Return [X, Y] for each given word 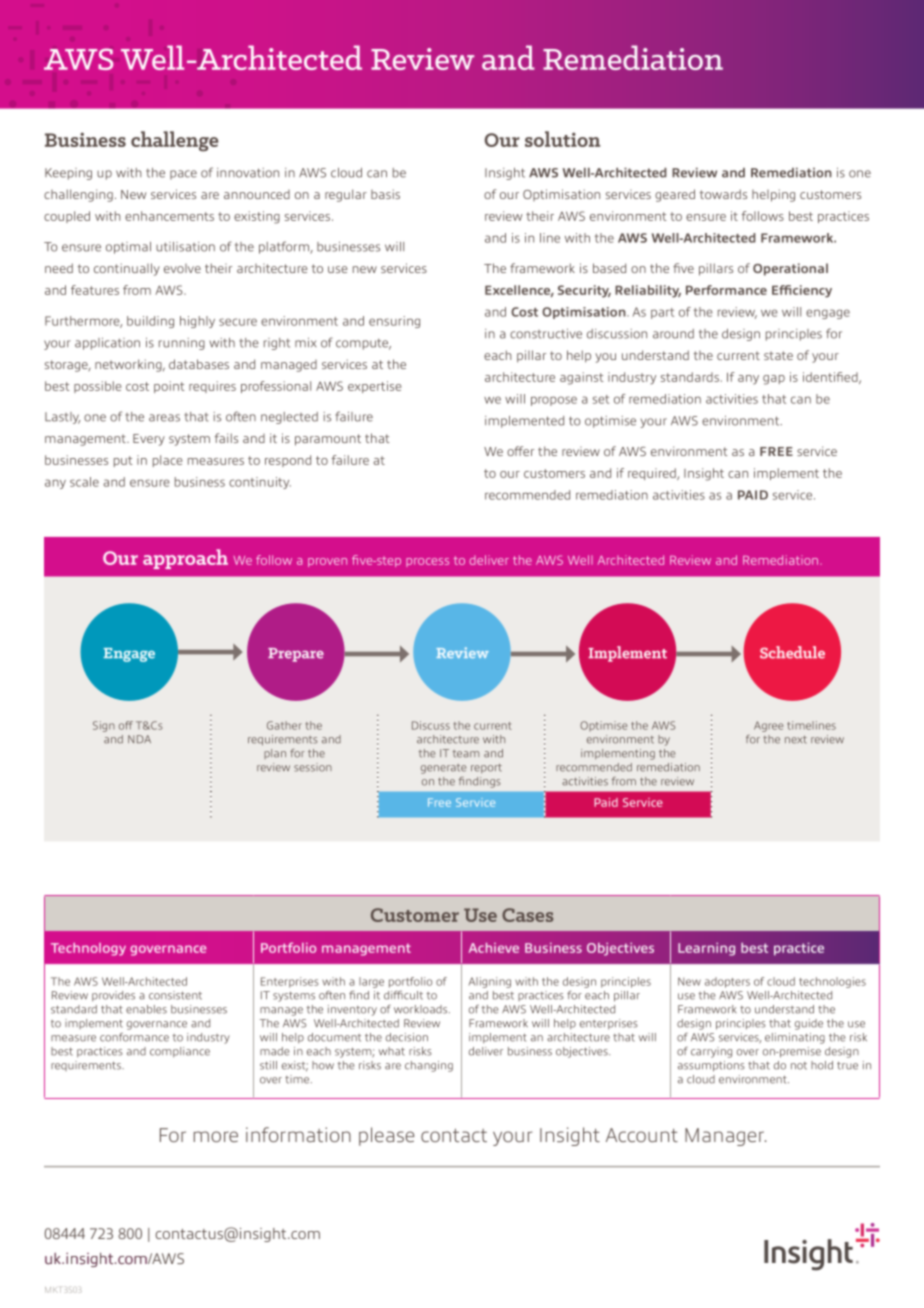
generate [443, 769]
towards [723, 194]
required [653, 474]
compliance [180, 1052]
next [796, 740]
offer [520, 451]
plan [275, 754]
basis [385, 194]
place [167, 461]
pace [183, 175]
